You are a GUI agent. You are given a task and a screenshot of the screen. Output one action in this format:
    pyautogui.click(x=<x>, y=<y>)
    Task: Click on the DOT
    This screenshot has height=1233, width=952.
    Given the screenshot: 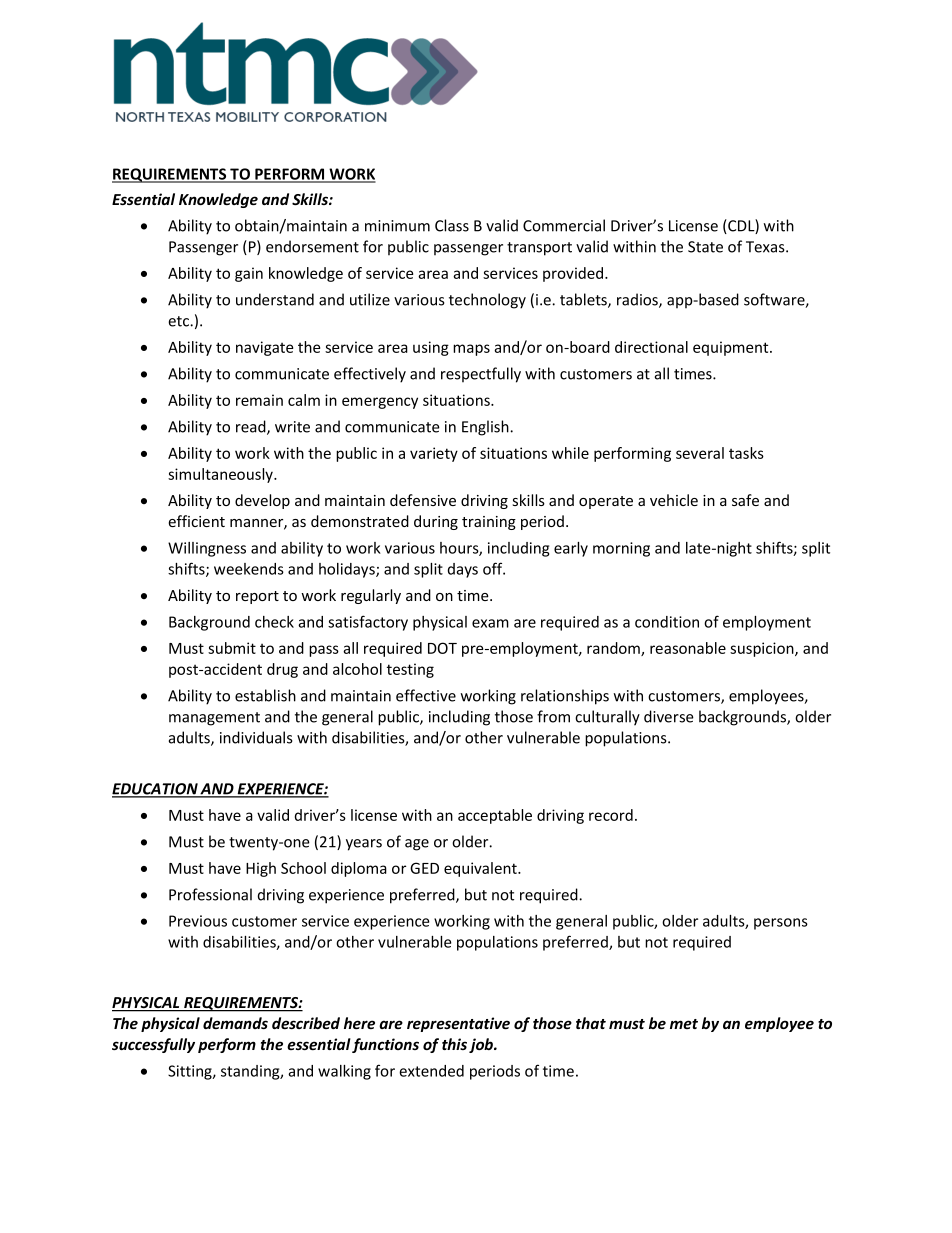 What is the action you would take?
    pyautogui.click(x=442, y=648)
